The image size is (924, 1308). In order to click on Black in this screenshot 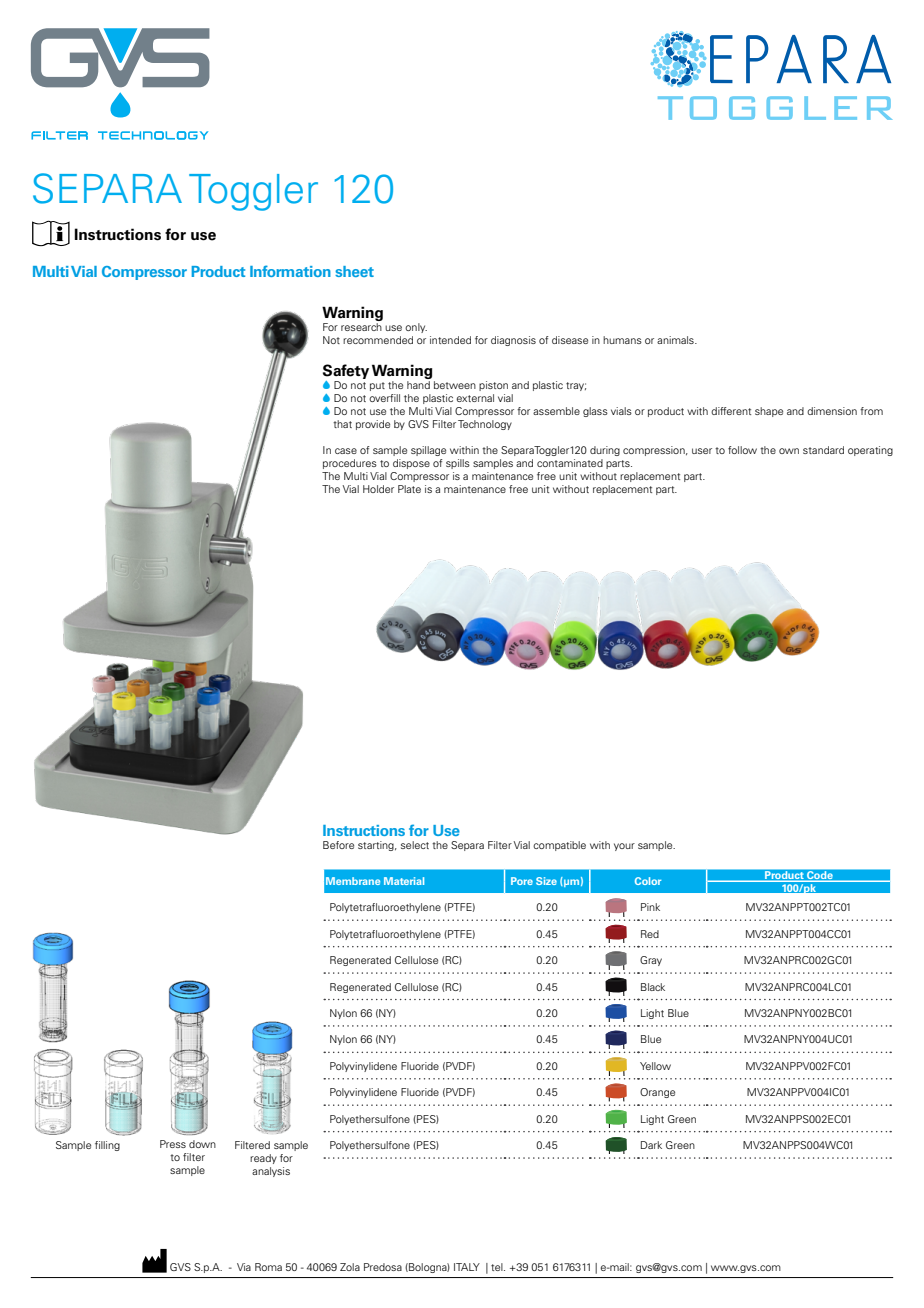, I will do `click(653, 987)`.
